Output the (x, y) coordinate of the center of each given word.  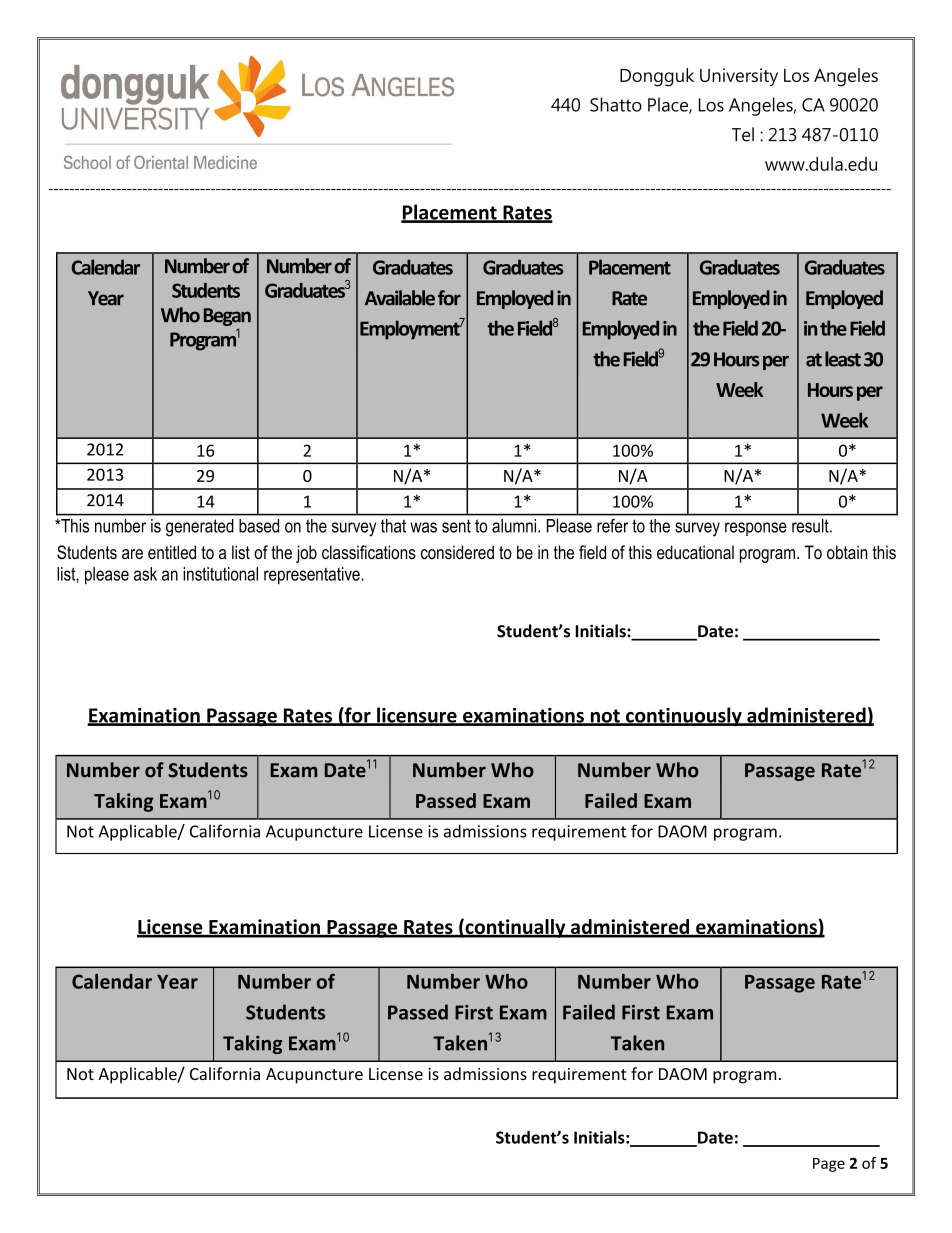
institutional (220, 574)
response (756, 529)
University (739, 77)
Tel (743, 134)
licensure (417, 716)
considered (457, 552)
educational (695, 552)
